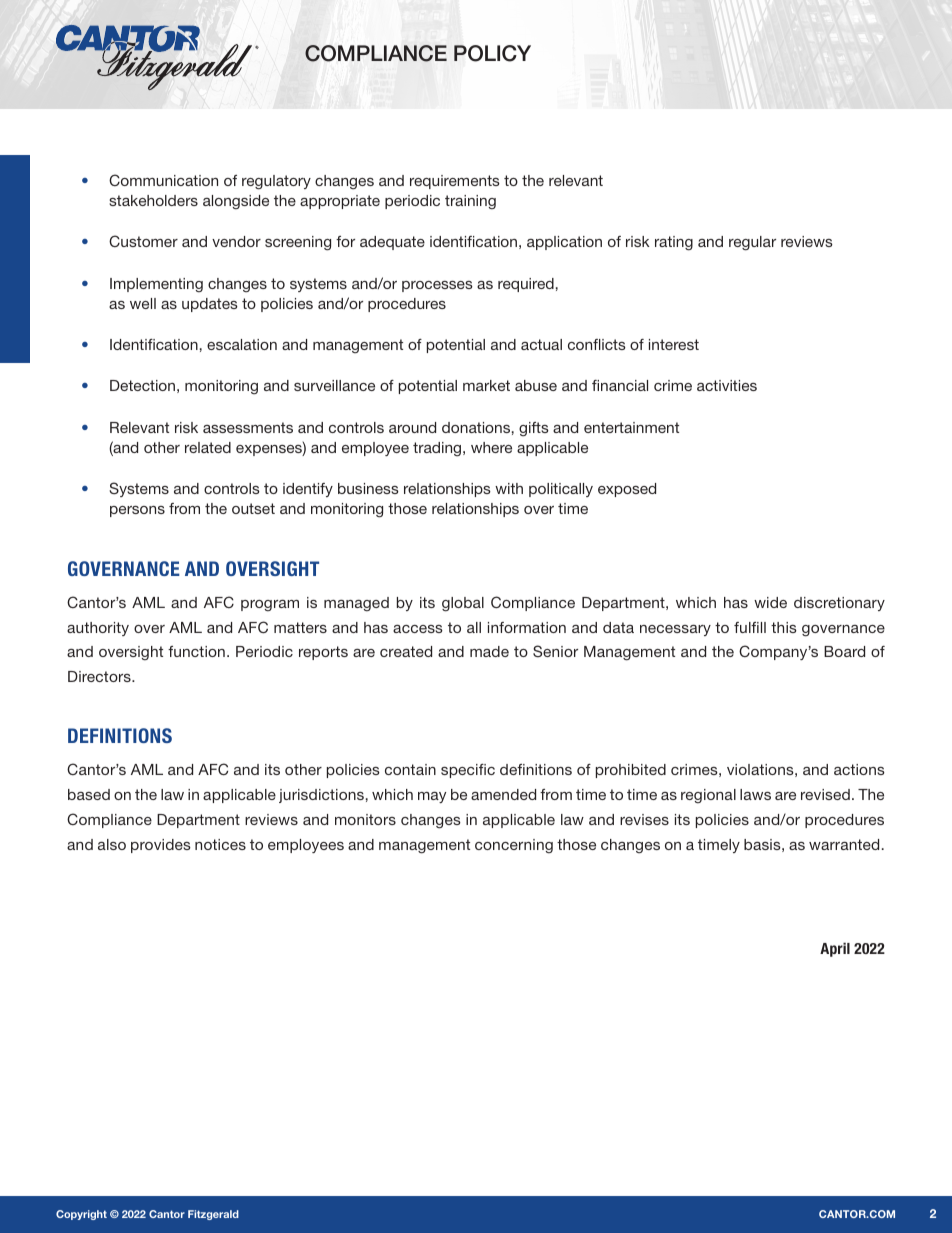  I want to click on laws, so click(755, 794).
